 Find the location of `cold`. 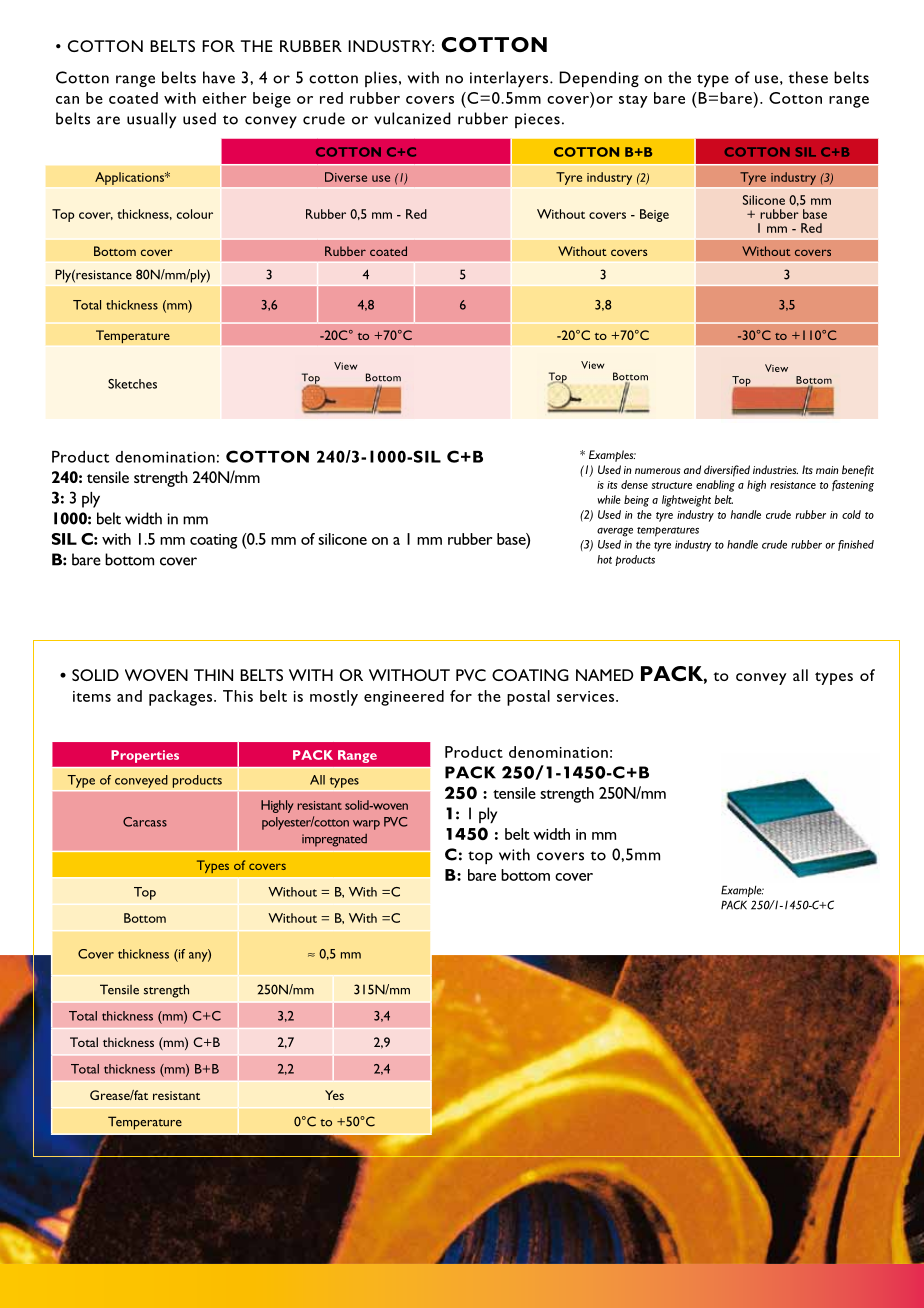

cold is located at coordinates (851, 514).
